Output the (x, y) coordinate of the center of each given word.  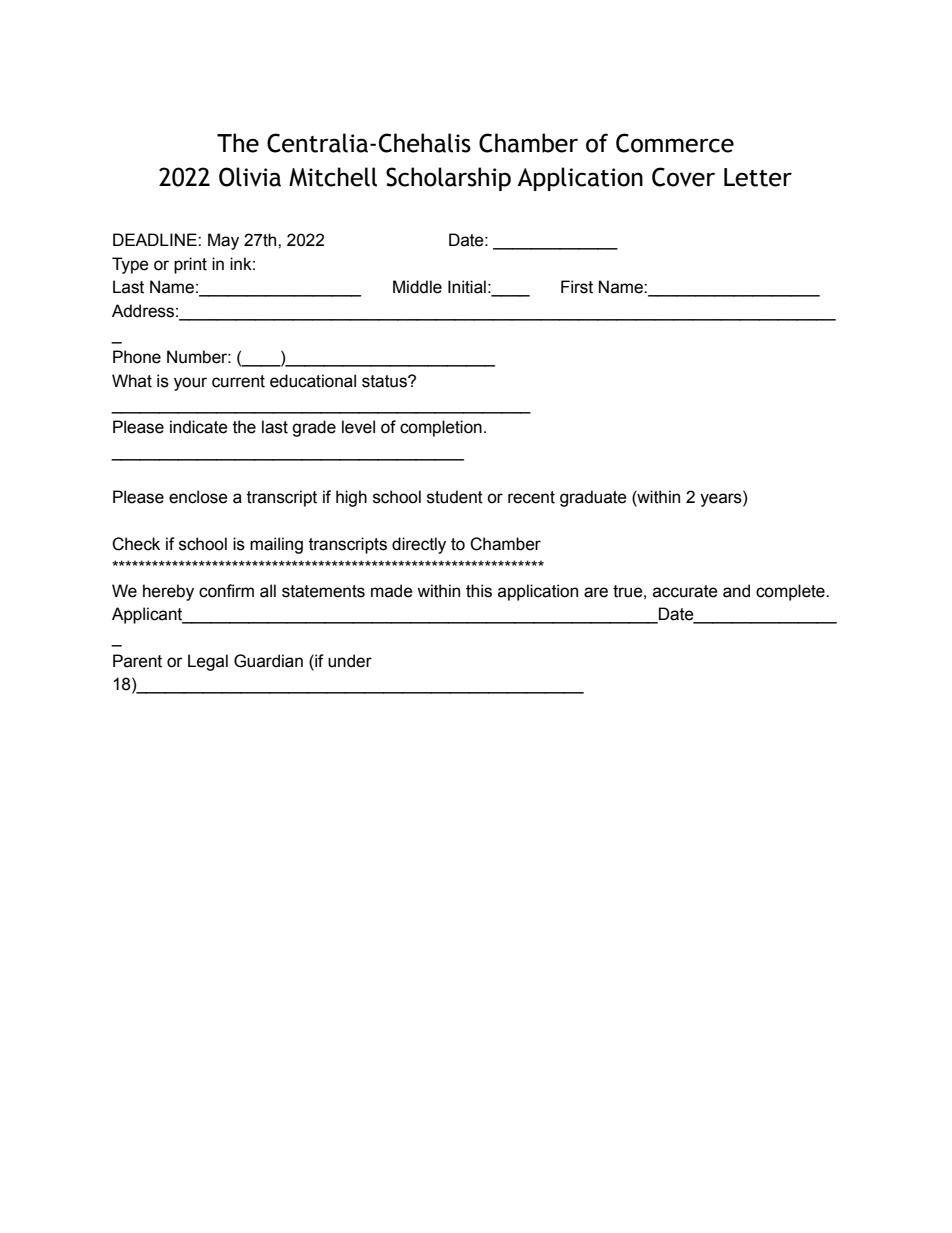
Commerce (675, 143)
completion (441, 428)
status (385, 381)
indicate (199, 427)
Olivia (250, 177)
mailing (276, 545)
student (455, 497)
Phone (137, 357)
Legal (208, 662)
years (722, 500)
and (736, 591)
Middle (417, 287)
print (190, 265)
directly (419, 545)
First (577, 287)
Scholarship (448, 179)
